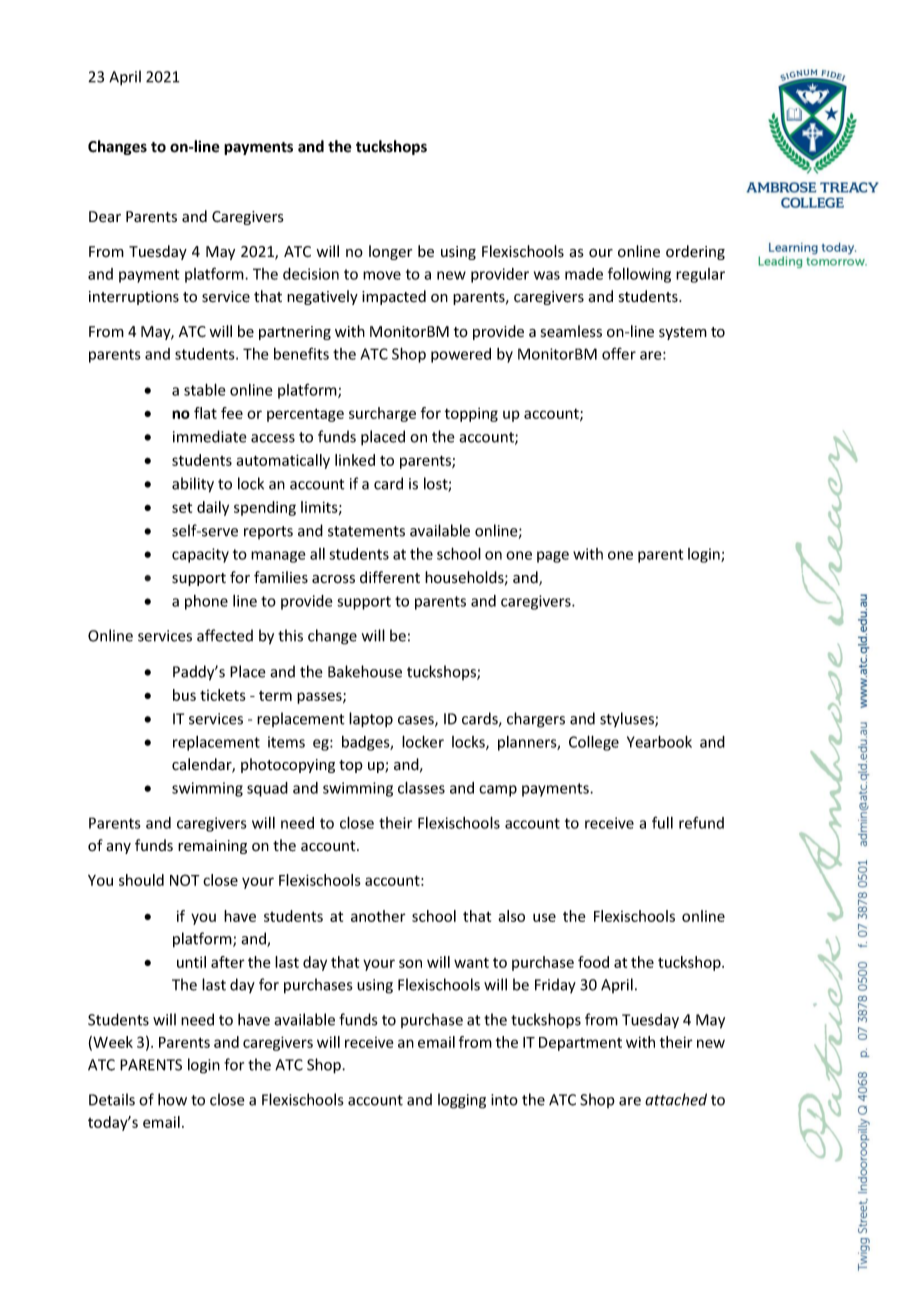  What do you see at coordinates (390, 252) in the screenshot?
I see `longer` at bounding box center [390, 252].
